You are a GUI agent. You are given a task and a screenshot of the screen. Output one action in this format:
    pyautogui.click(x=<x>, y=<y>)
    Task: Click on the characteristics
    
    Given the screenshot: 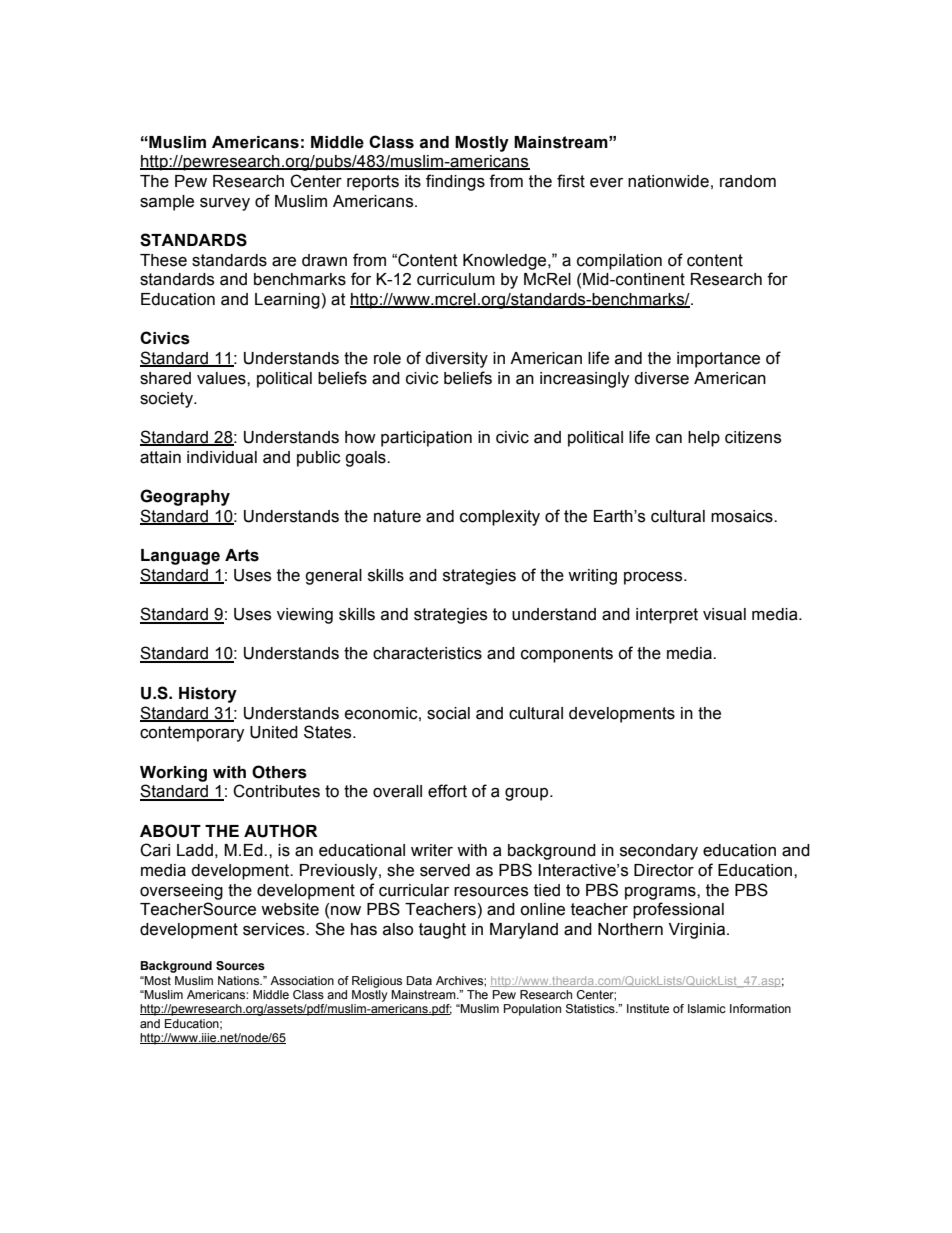 What is the action you would take?
    pyautogui.click(x=427, y=653)
